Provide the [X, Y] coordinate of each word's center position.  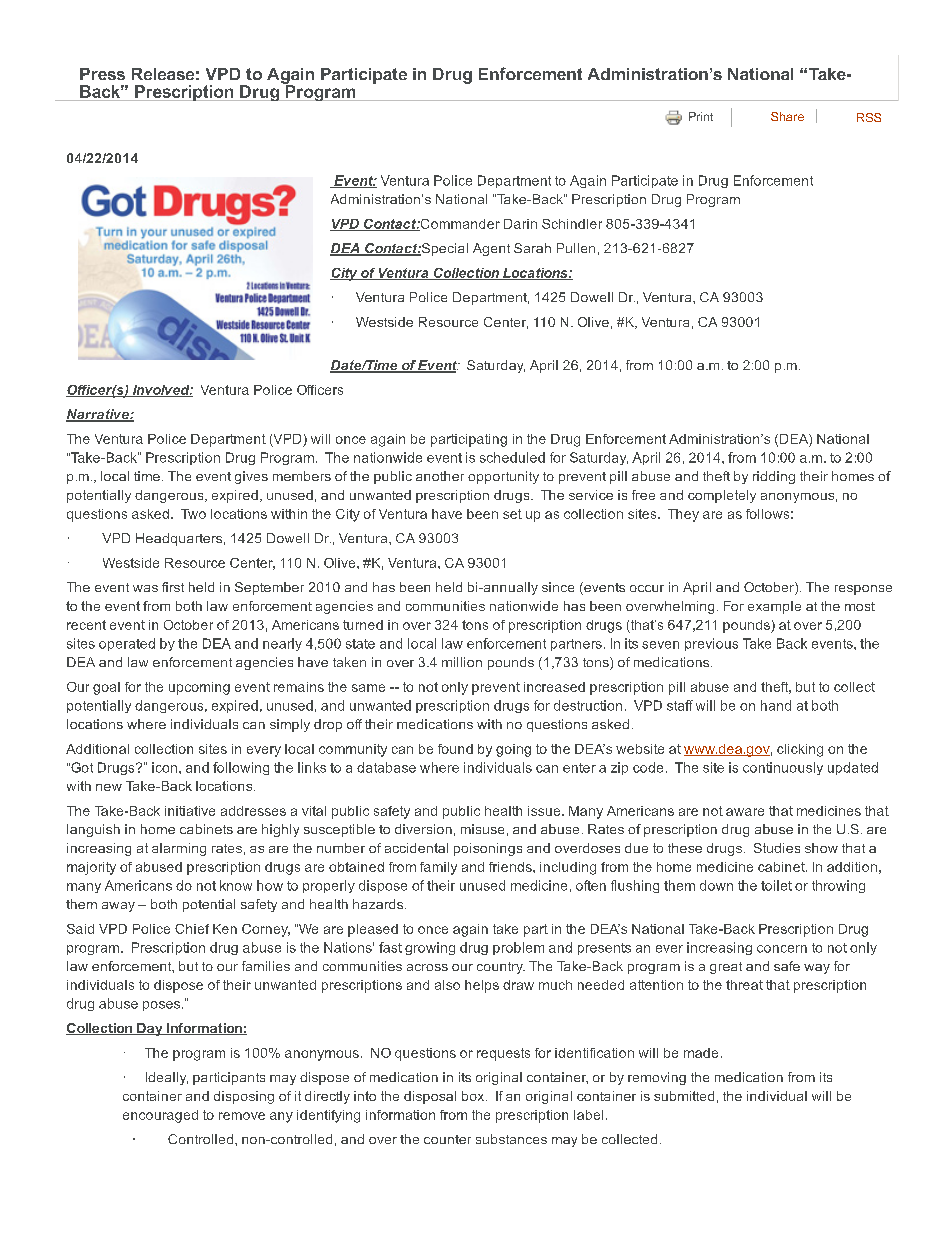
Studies [777, 848]
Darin [520, 224]
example [774, 607]
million [462, 662]
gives [251, 477]
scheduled [512, 457]
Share [787, 116]
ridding [774, 477]
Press [102, 74]
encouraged [160, 1116]
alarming [179, 849]
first [173, 587]
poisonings [488, 849]
